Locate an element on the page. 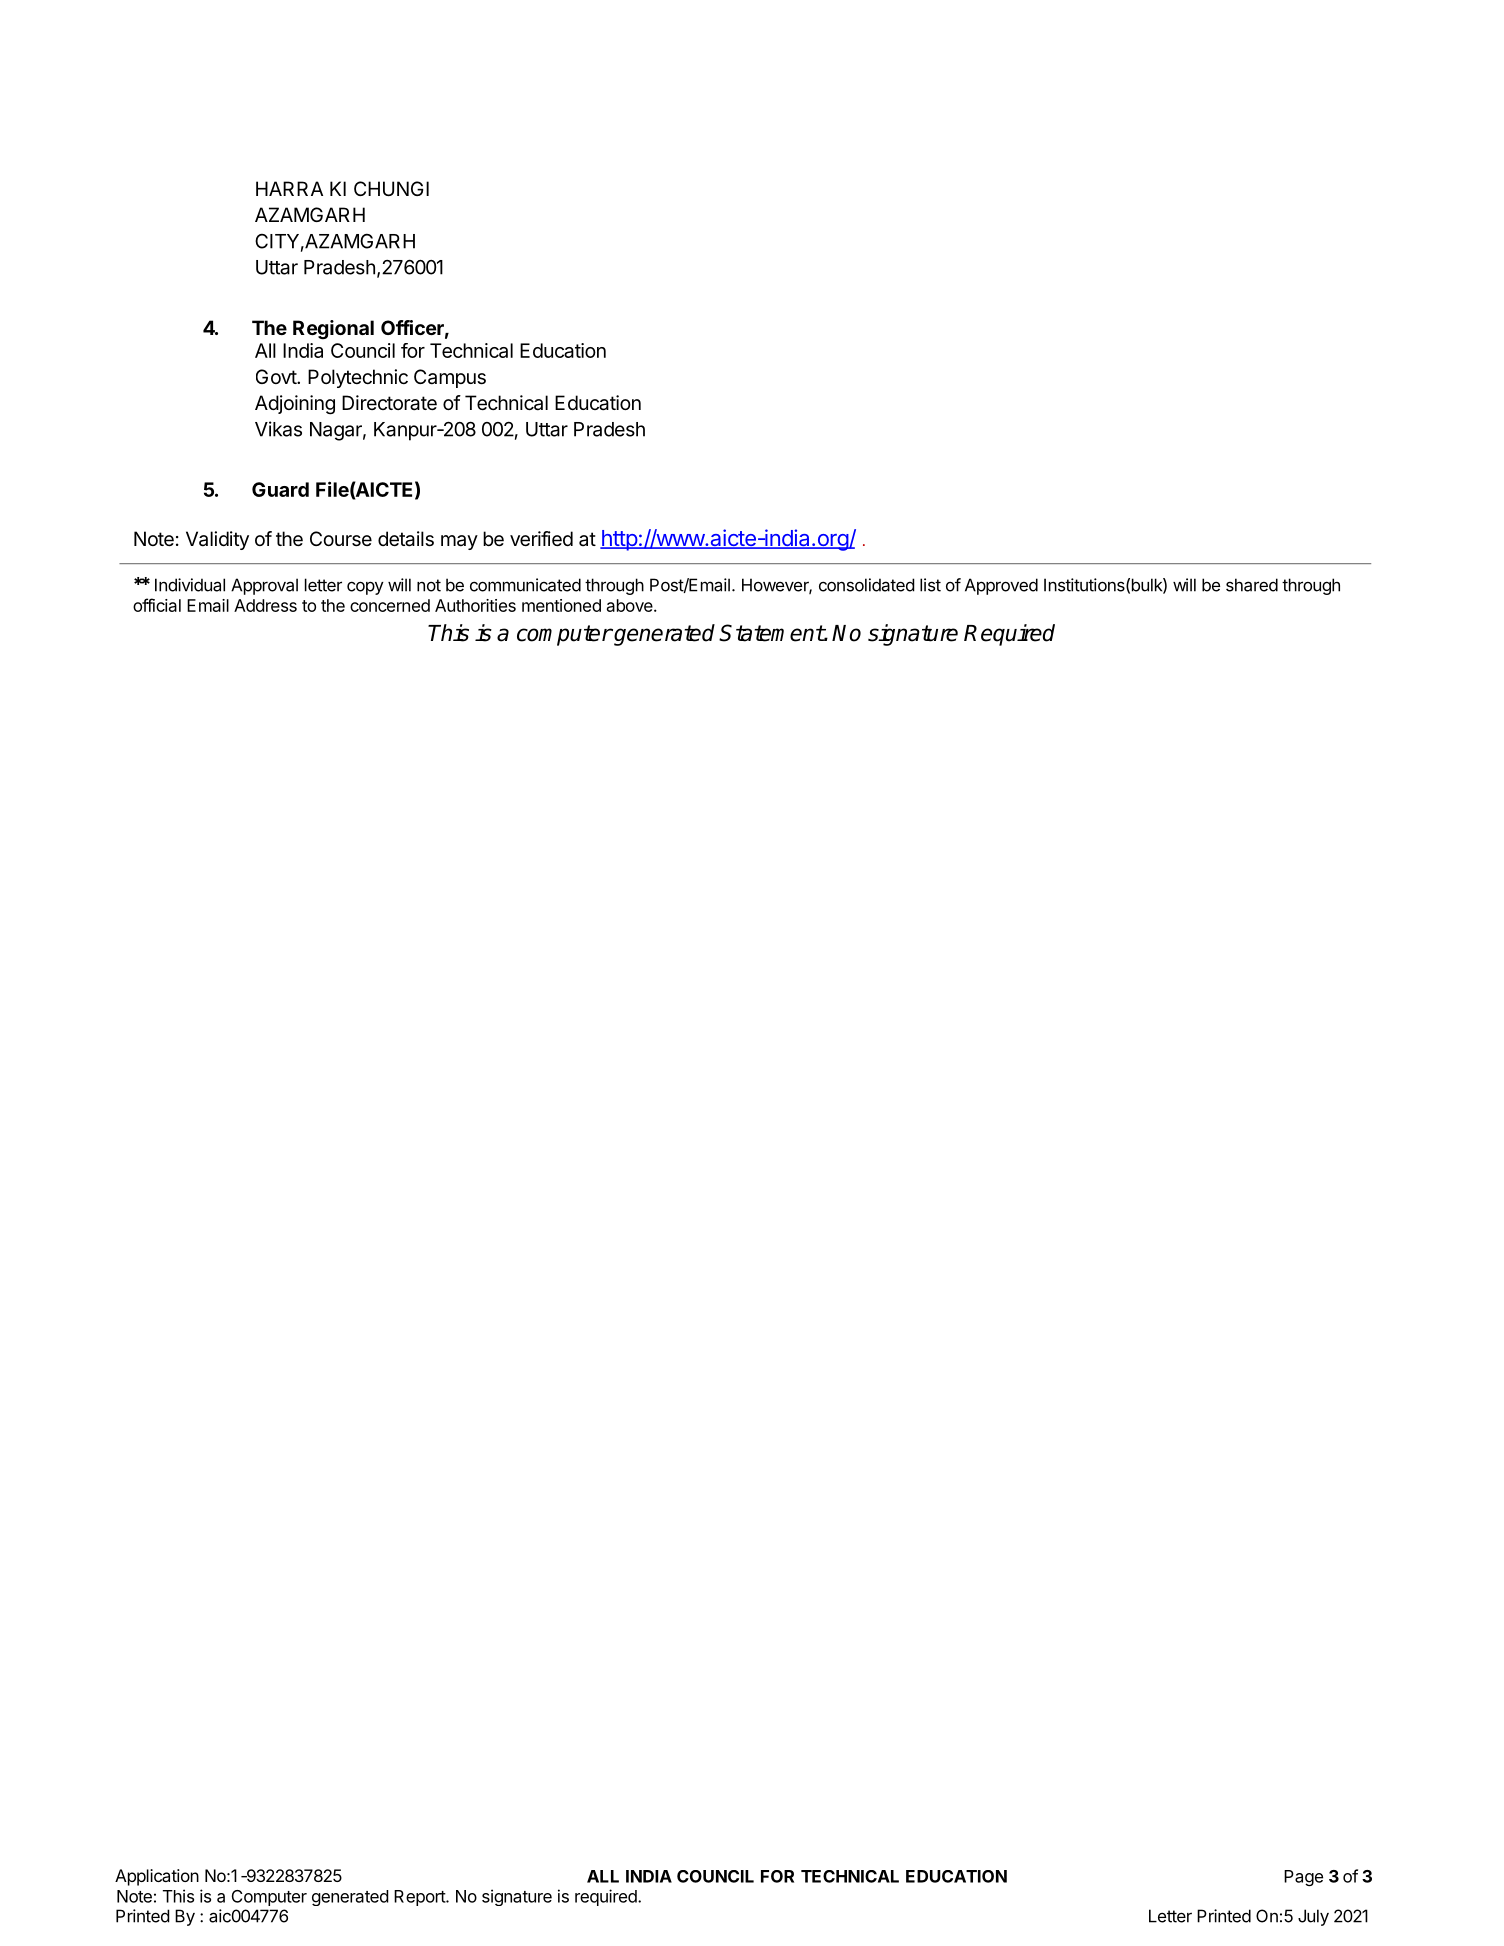 This image has width=1504, height=1946. shared is located at coordinates (1252, 585).
